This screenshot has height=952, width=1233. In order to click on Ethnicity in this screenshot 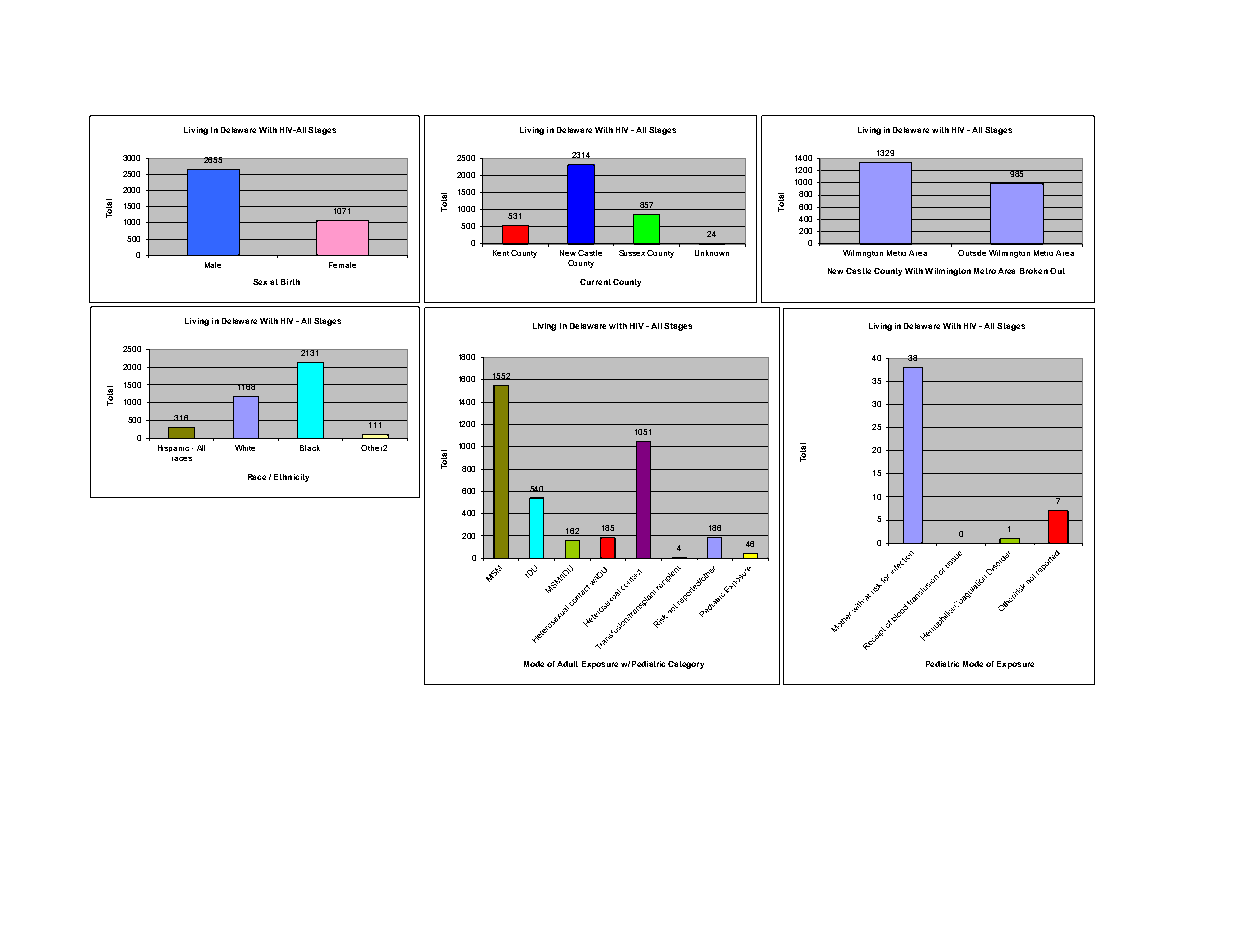, I will do `click(291, 478)`.
